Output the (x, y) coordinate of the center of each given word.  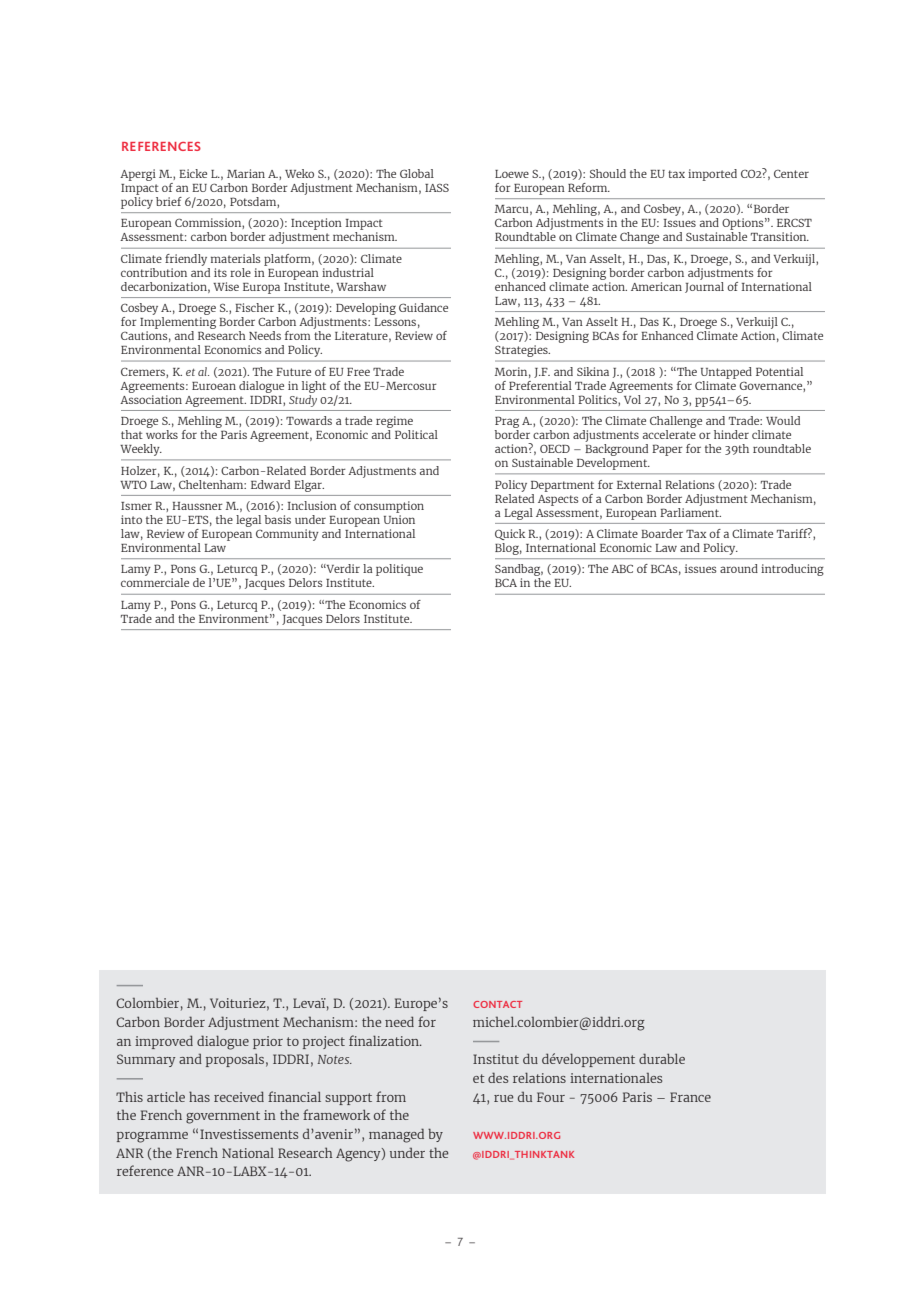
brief (169, 201)
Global (417, 173)
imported (712, 175)
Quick (510, 534)
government (223, 1117)
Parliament (690, 511)
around (739, 568)
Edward (270, 484)
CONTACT (497, 1004)
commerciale (155, 582)
